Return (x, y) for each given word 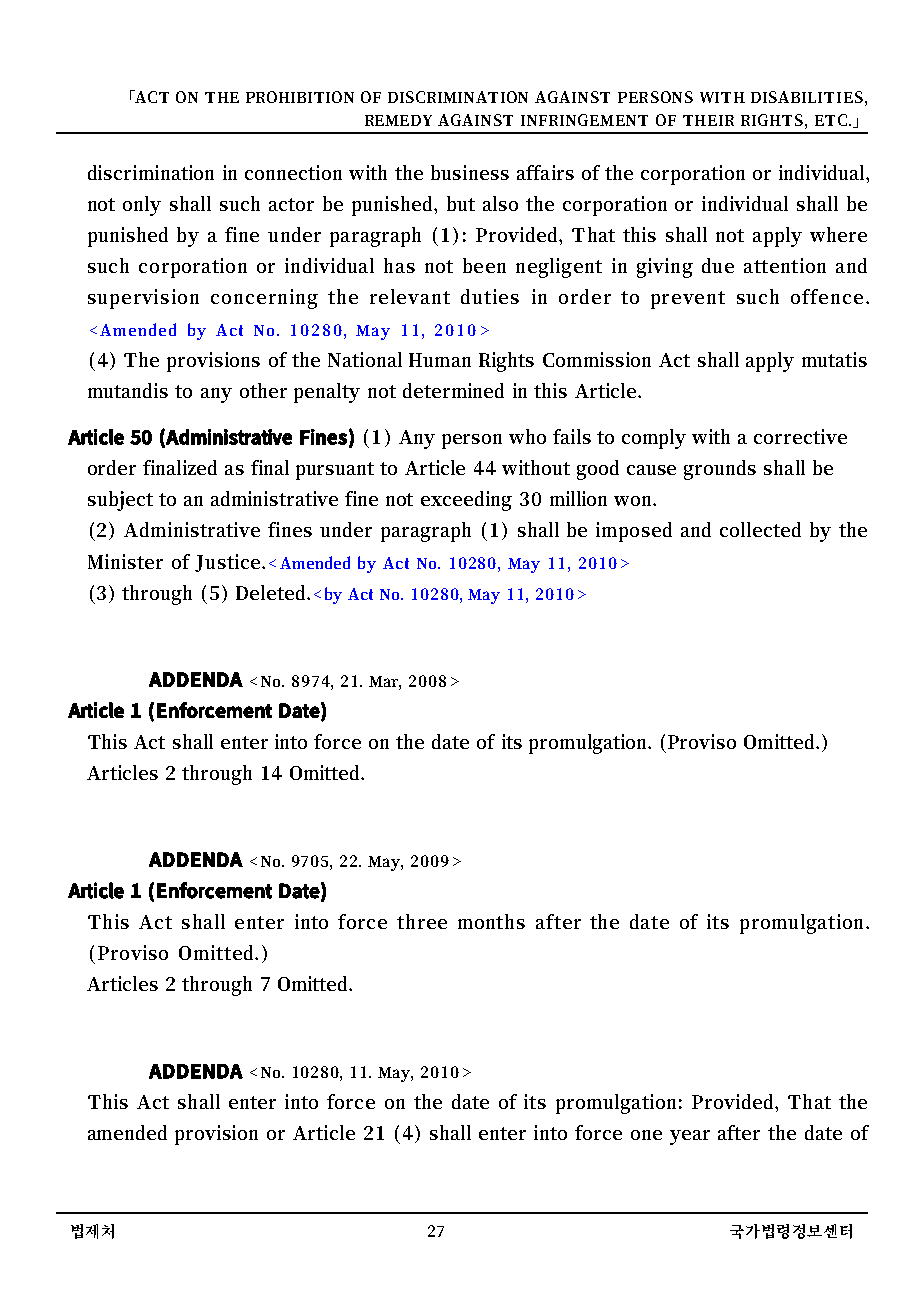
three (422, 921)
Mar (385, 682)
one (646, 1135)
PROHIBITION (300, 97)
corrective (800, 436)
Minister (125, 561)
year (690, 1137)
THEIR (708, 120)
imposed (634, 532)
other (263, 390)
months (491, 921)
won (635, 501)
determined (453, 390)
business (470, 172)
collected (760, 529)
